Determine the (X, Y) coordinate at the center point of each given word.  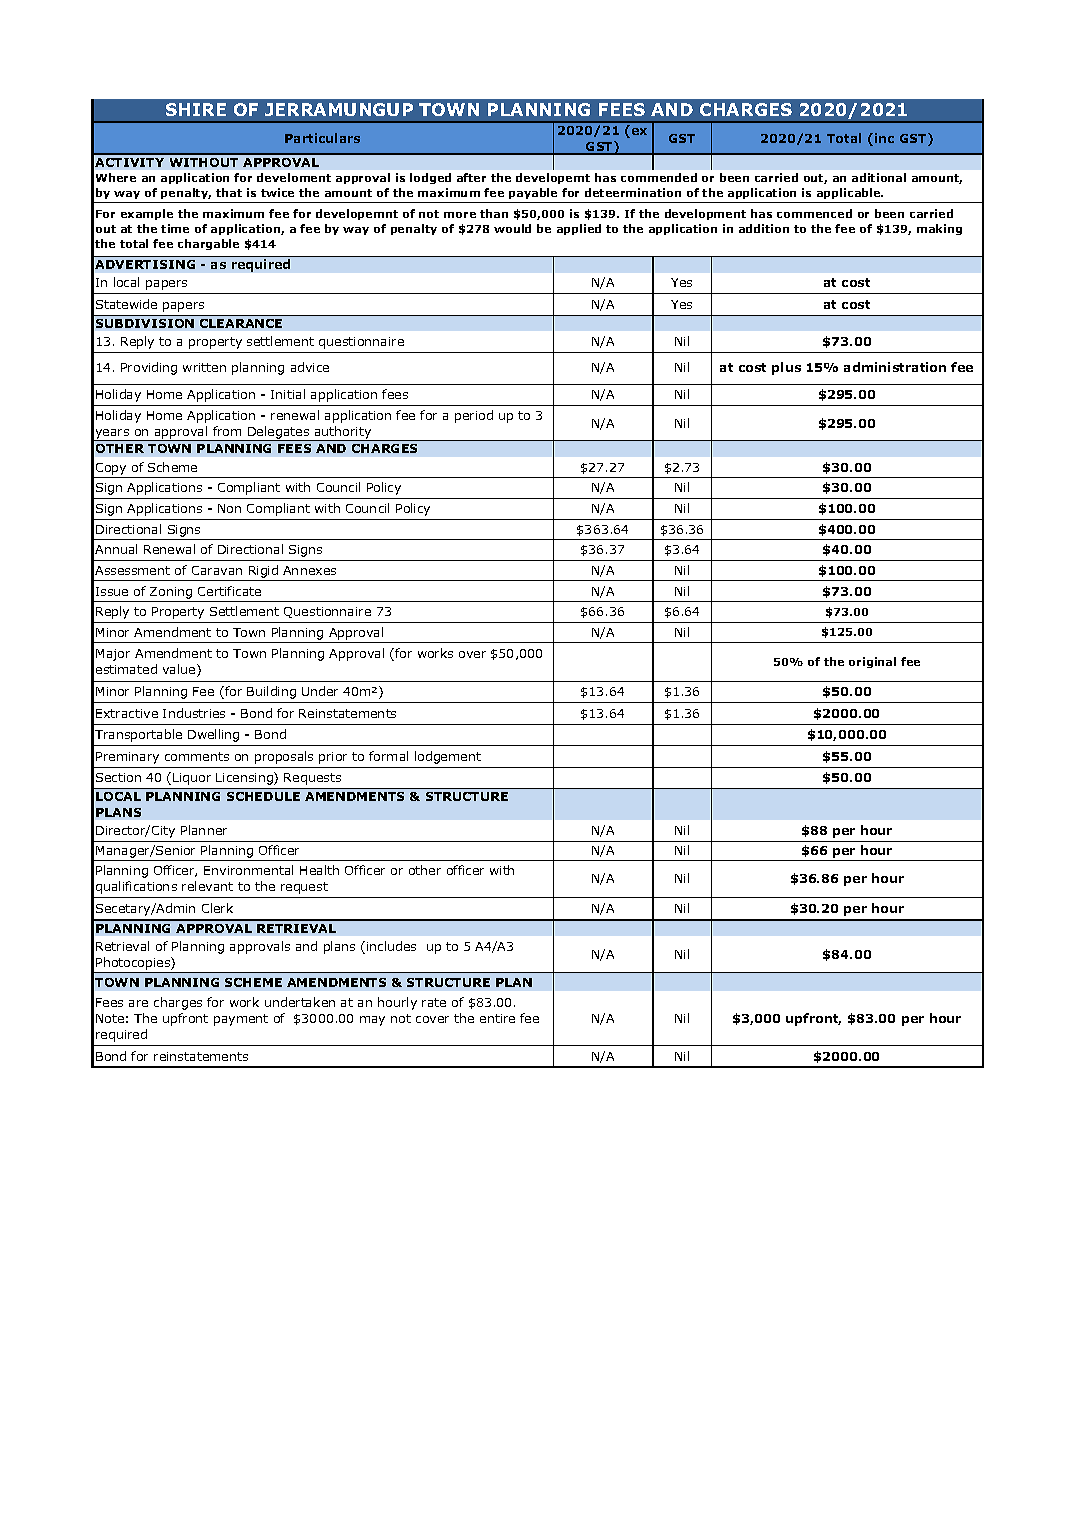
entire (497, 1018)
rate (434, 1002)
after (471, 177)
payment (241, 1020)
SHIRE (196, 109)
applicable (850, 193)
